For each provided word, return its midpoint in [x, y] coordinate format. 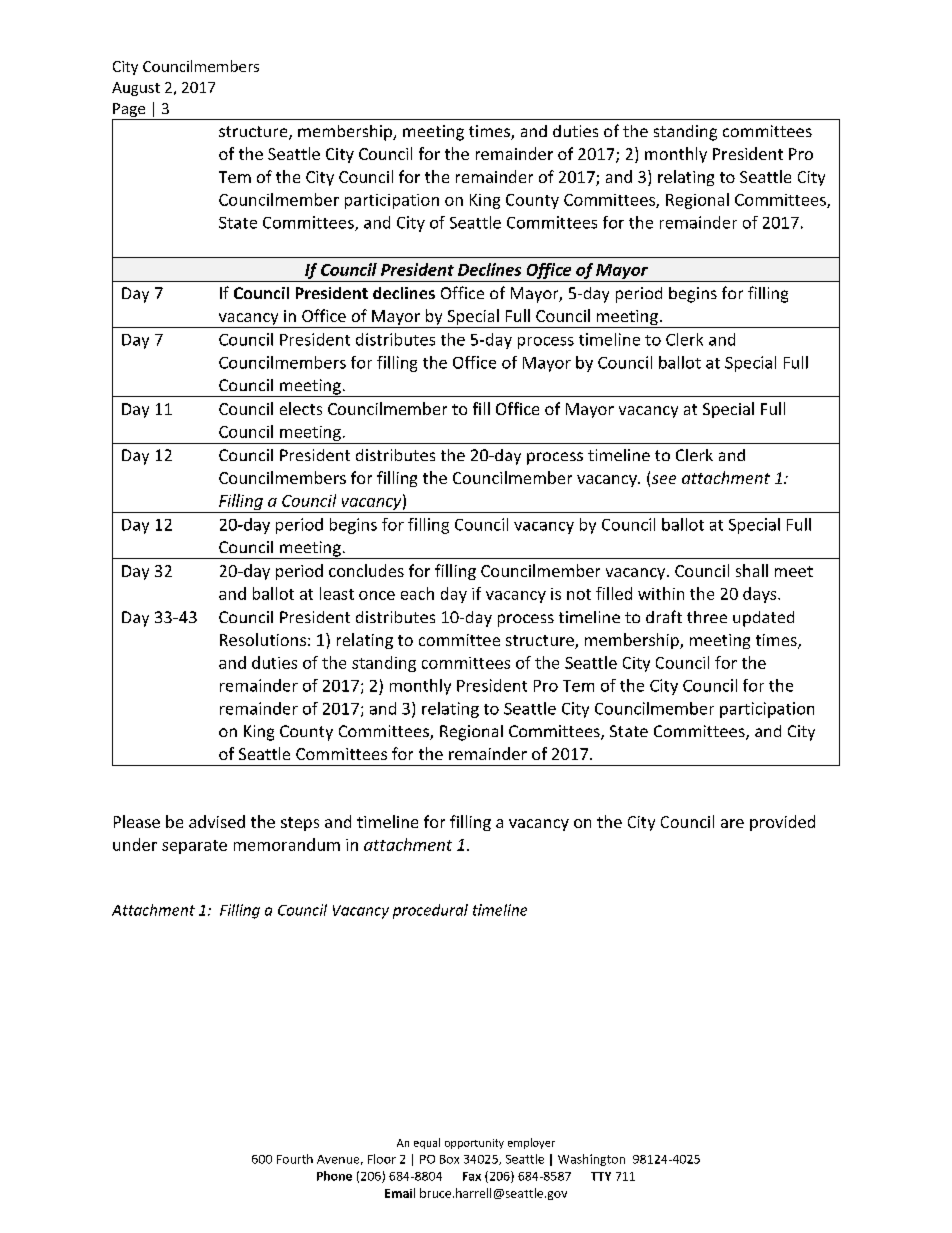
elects [301, 408]
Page [129, 110]
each [417, 593]
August [136, 89]
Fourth [295, 1159]
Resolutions [263, 639]
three [707, 617]
